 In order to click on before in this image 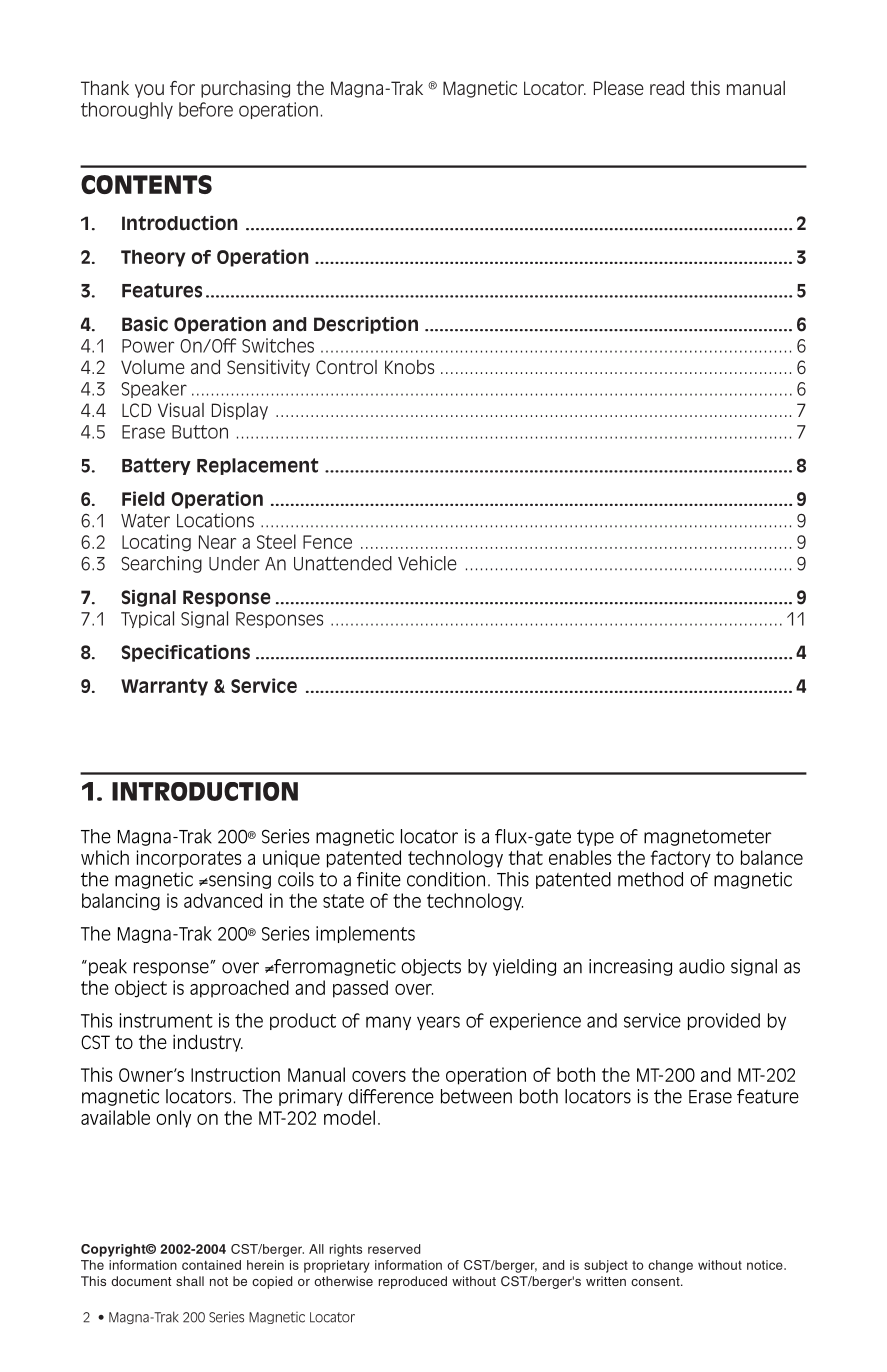, I will do `click(206, 109)`.
